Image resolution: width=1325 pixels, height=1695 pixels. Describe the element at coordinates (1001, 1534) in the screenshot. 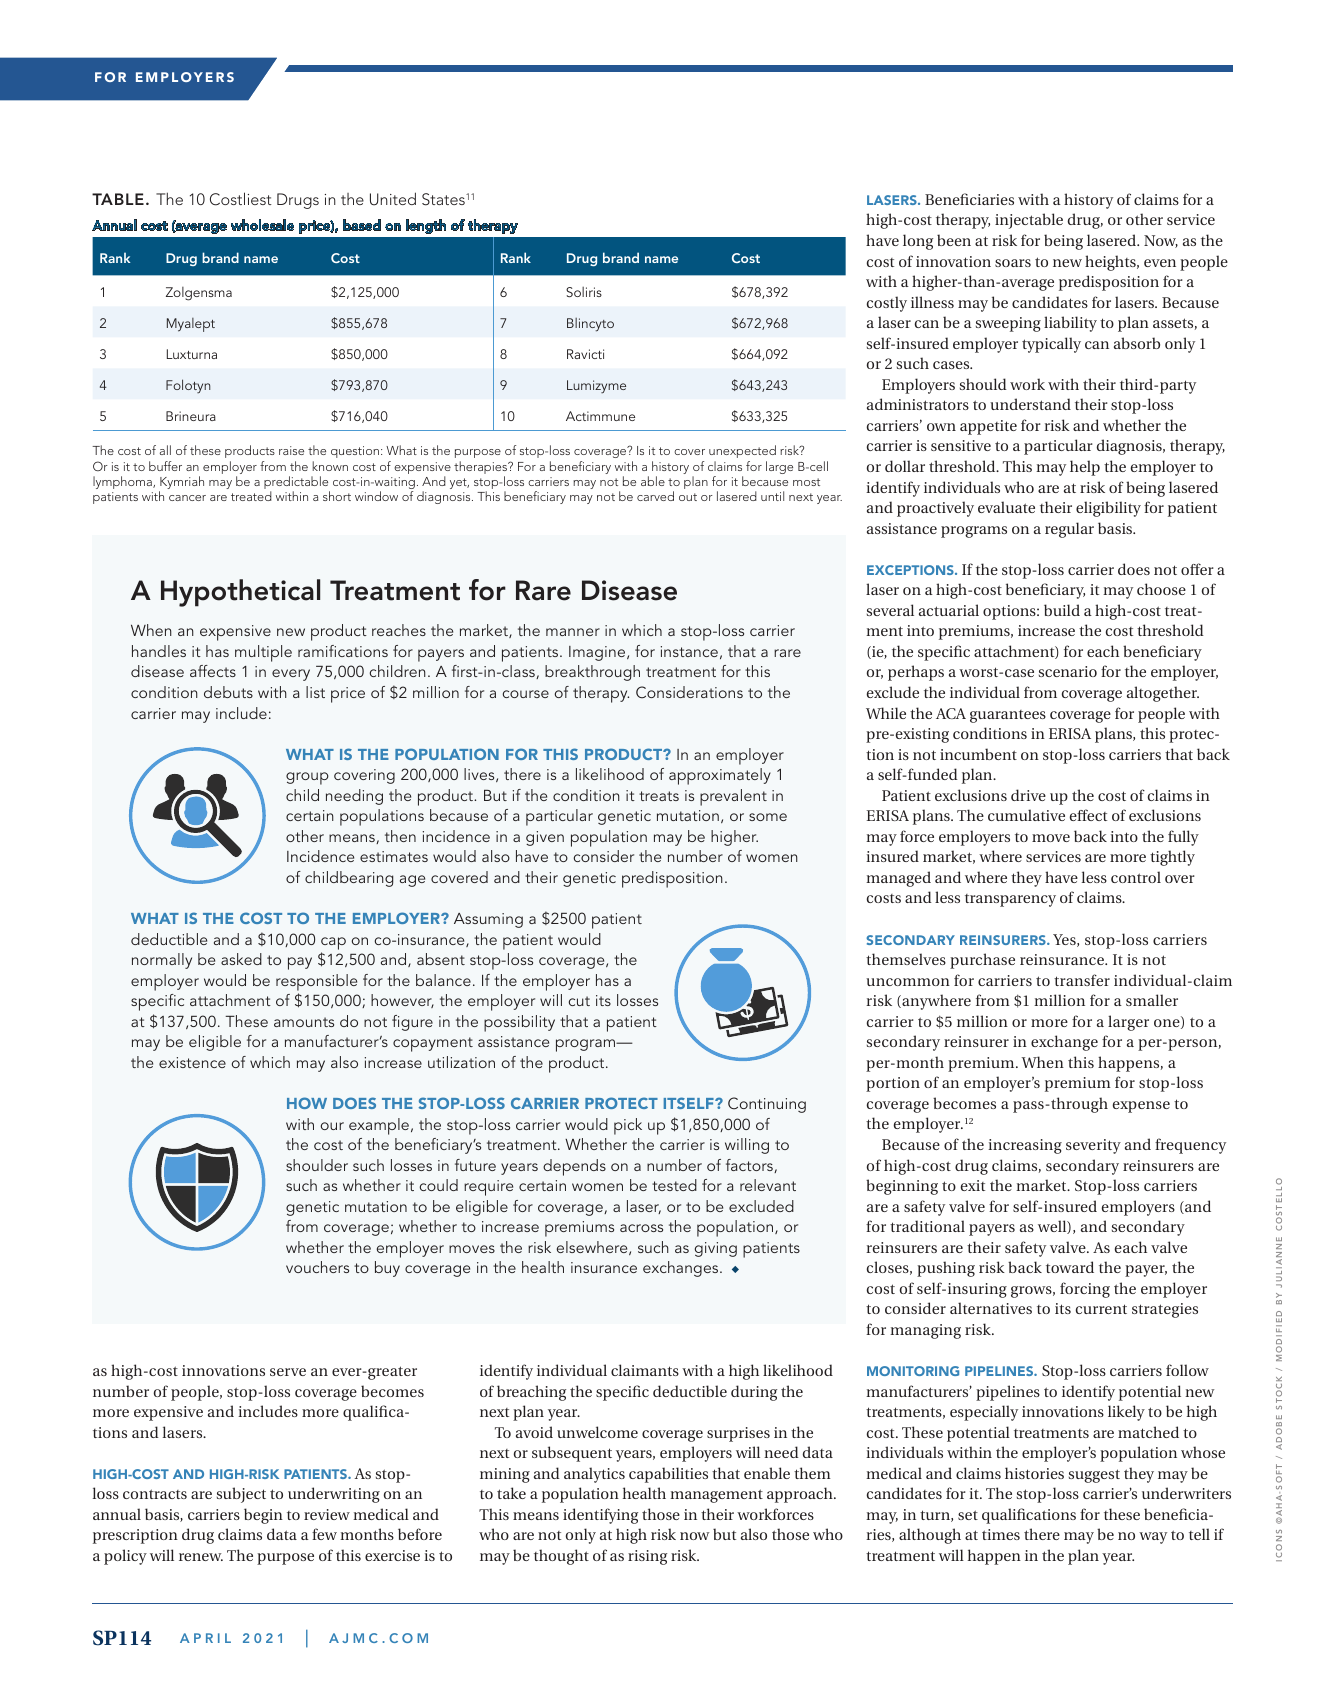

I see `times` at that location.
